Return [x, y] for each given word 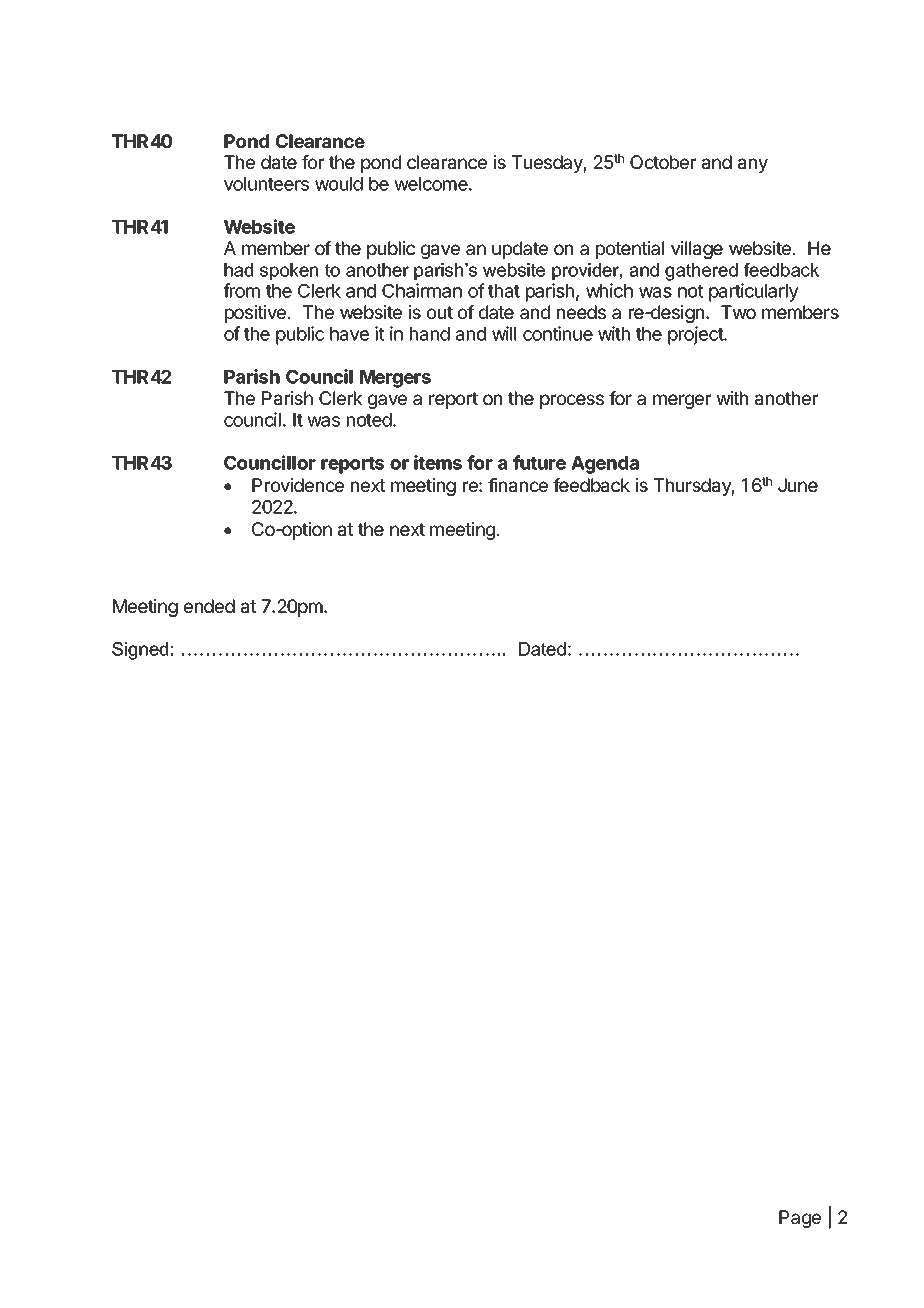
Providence [298, 485]
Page [800, 1219]
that [504, 291]
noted [370, 420]
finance [518, 485]
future [539, 462]
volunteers [266, 184]
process [572, 401]
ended [209, 606]
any [753, 165]
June [798, 485]
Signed [140, 651]
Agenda [605, 465]
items [438, 462]
